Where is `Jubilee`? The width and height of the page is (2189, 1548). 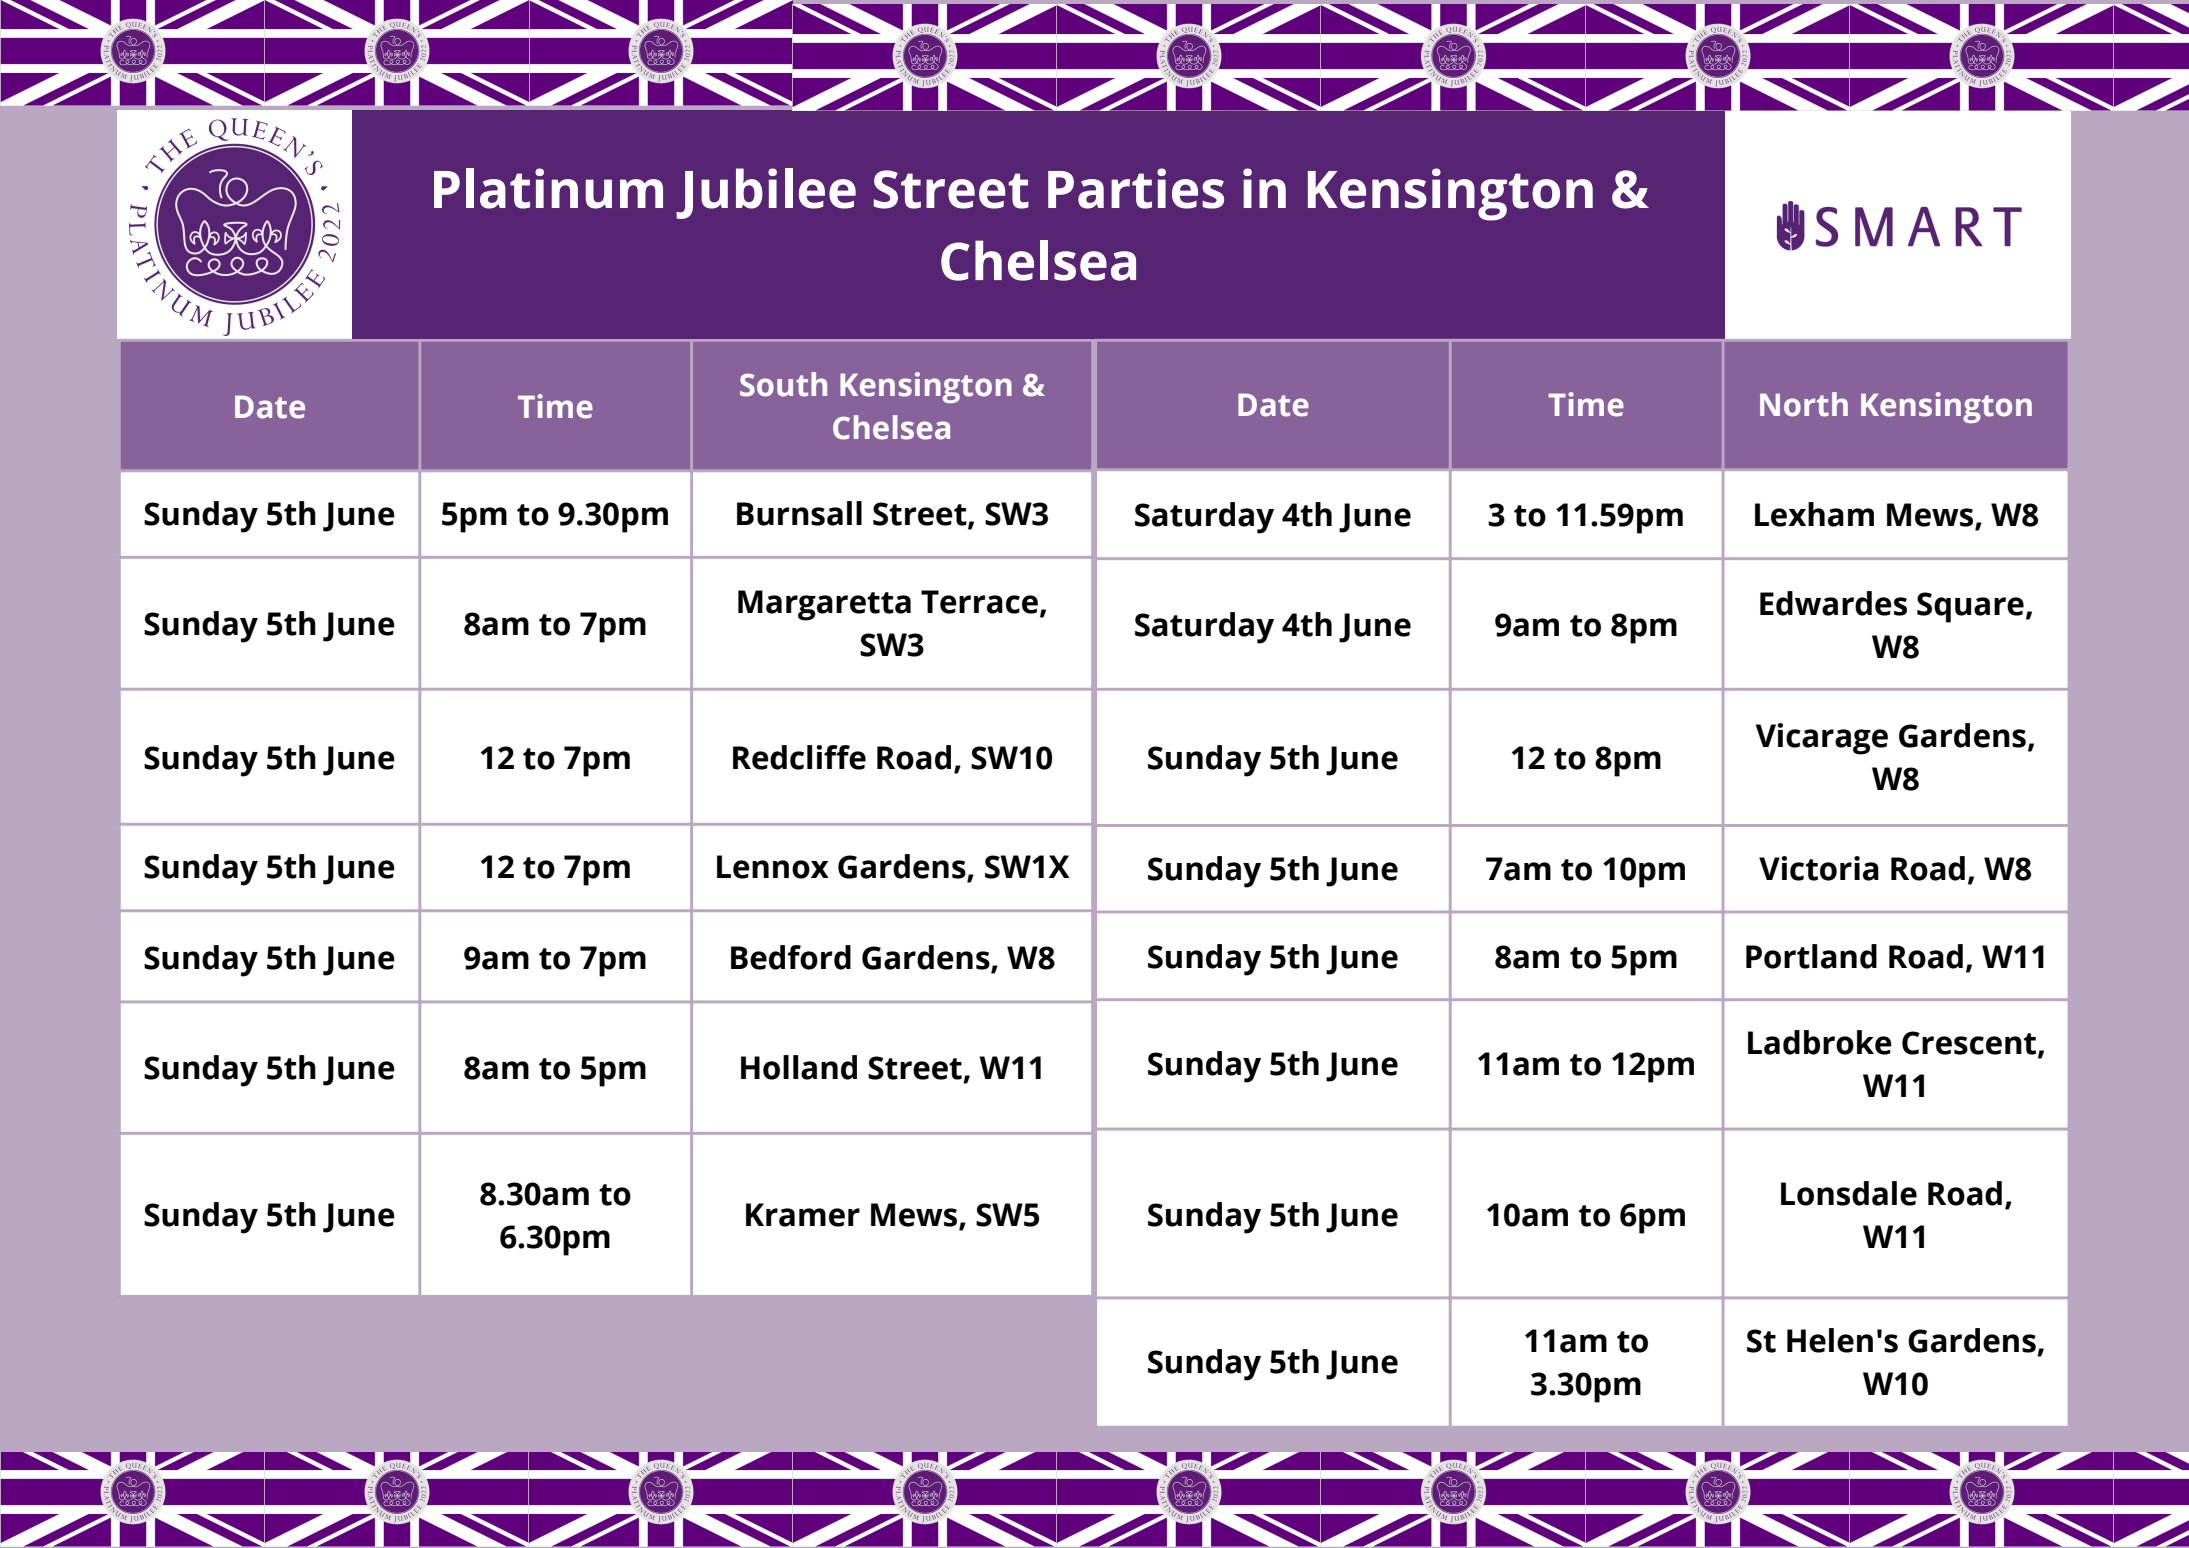 Jubilee is located at coordinates (766, 193).
